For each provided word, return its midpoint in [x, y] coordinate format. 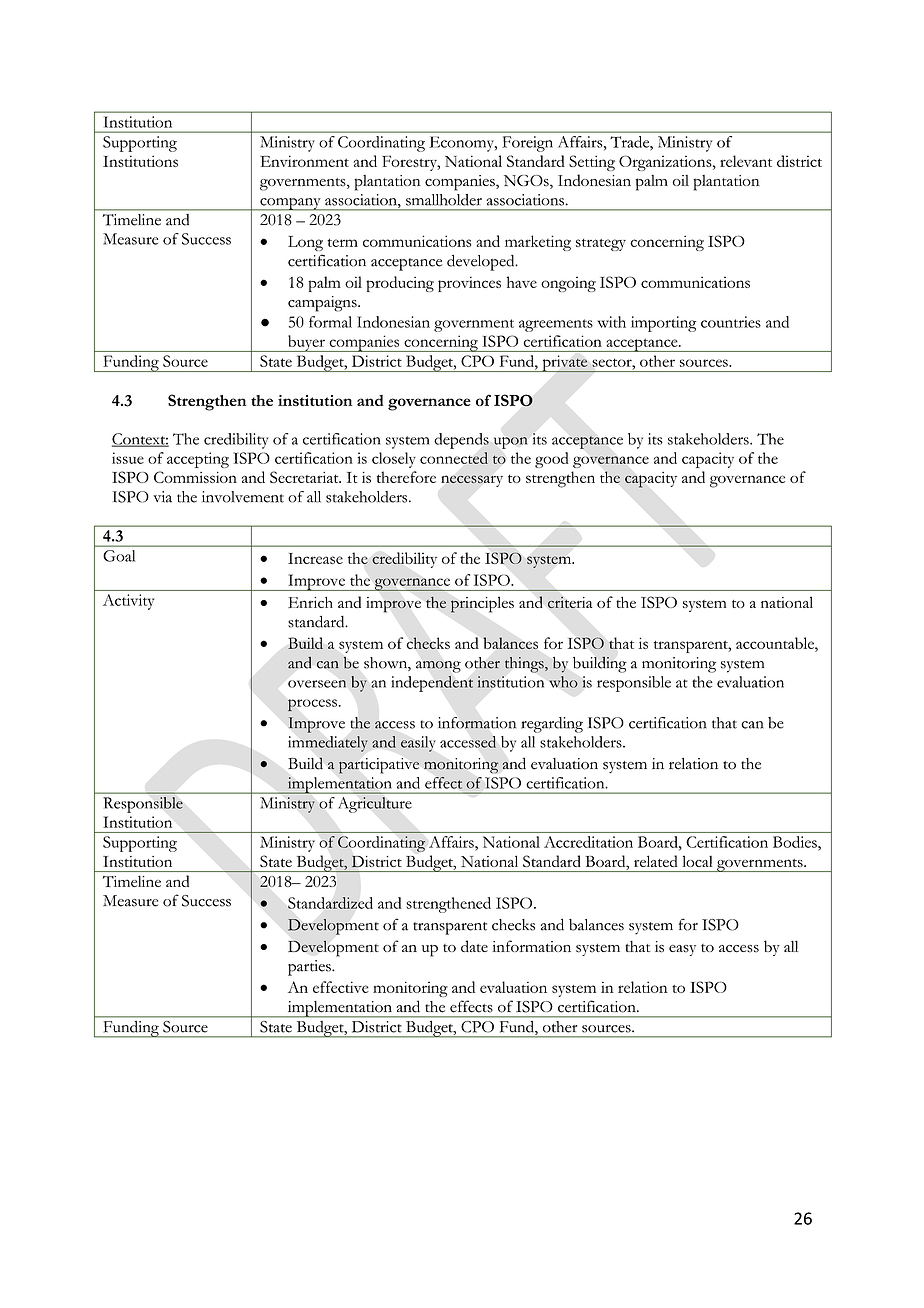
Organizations [666, 163]
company [290, 204]
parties [310, 968]
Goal [119, 556]
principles [482, 604]
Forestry [411, 163]
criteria [570, 602]
